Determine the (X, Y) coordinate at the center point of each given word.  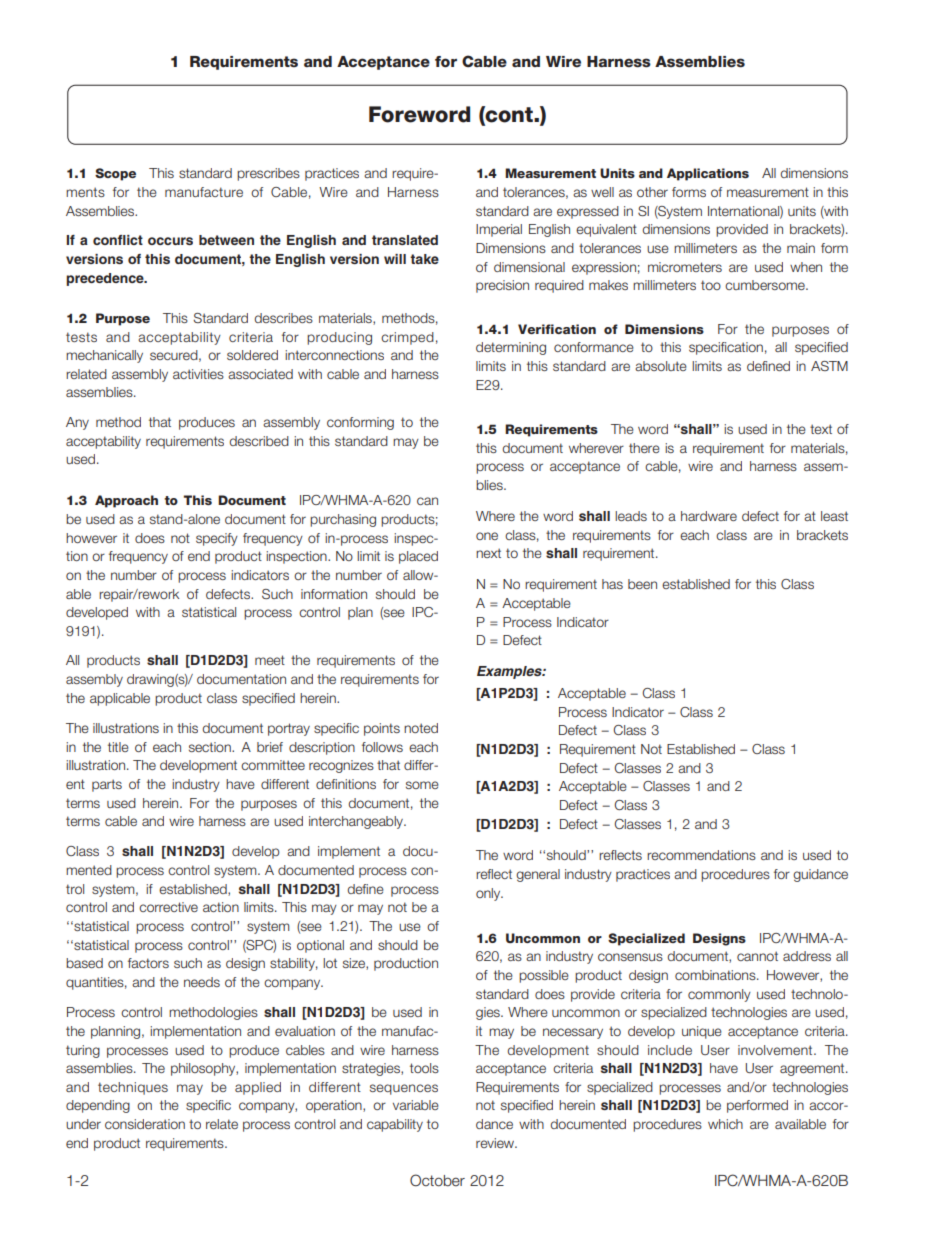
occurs (170, 241)
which (725, 1124)
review (496, 1143)
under (83, 1124)
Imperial (499, 230)
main (801, 248)
